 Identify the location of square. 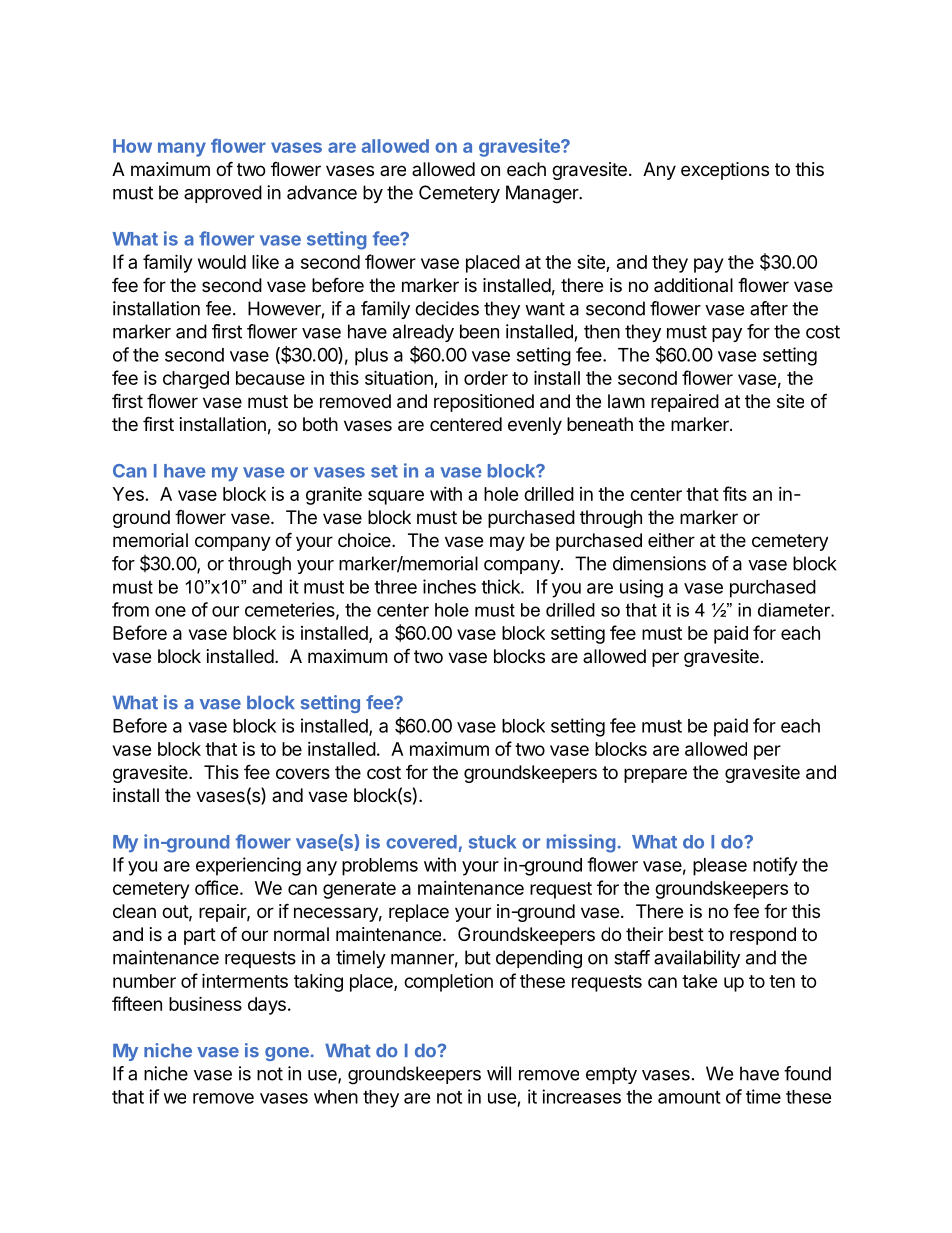
(396, 497).
